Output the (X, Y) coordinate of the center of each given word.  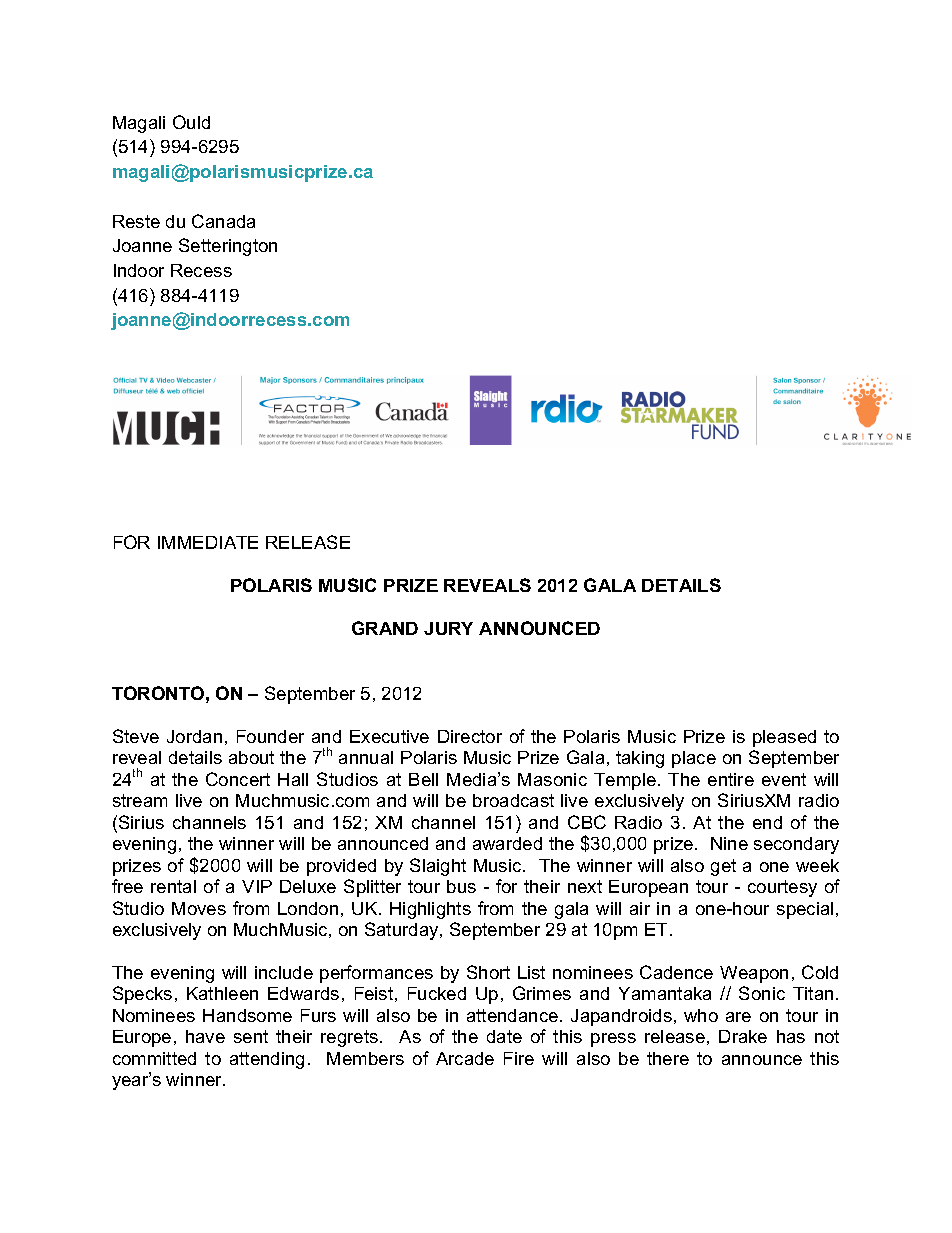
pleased (784, 738)
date (504, 1036)
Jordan (194, 736)
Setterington (228, 247)
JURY (448, 628)
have (205, 1036)
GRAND (385, 628)
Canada (223, 221)
